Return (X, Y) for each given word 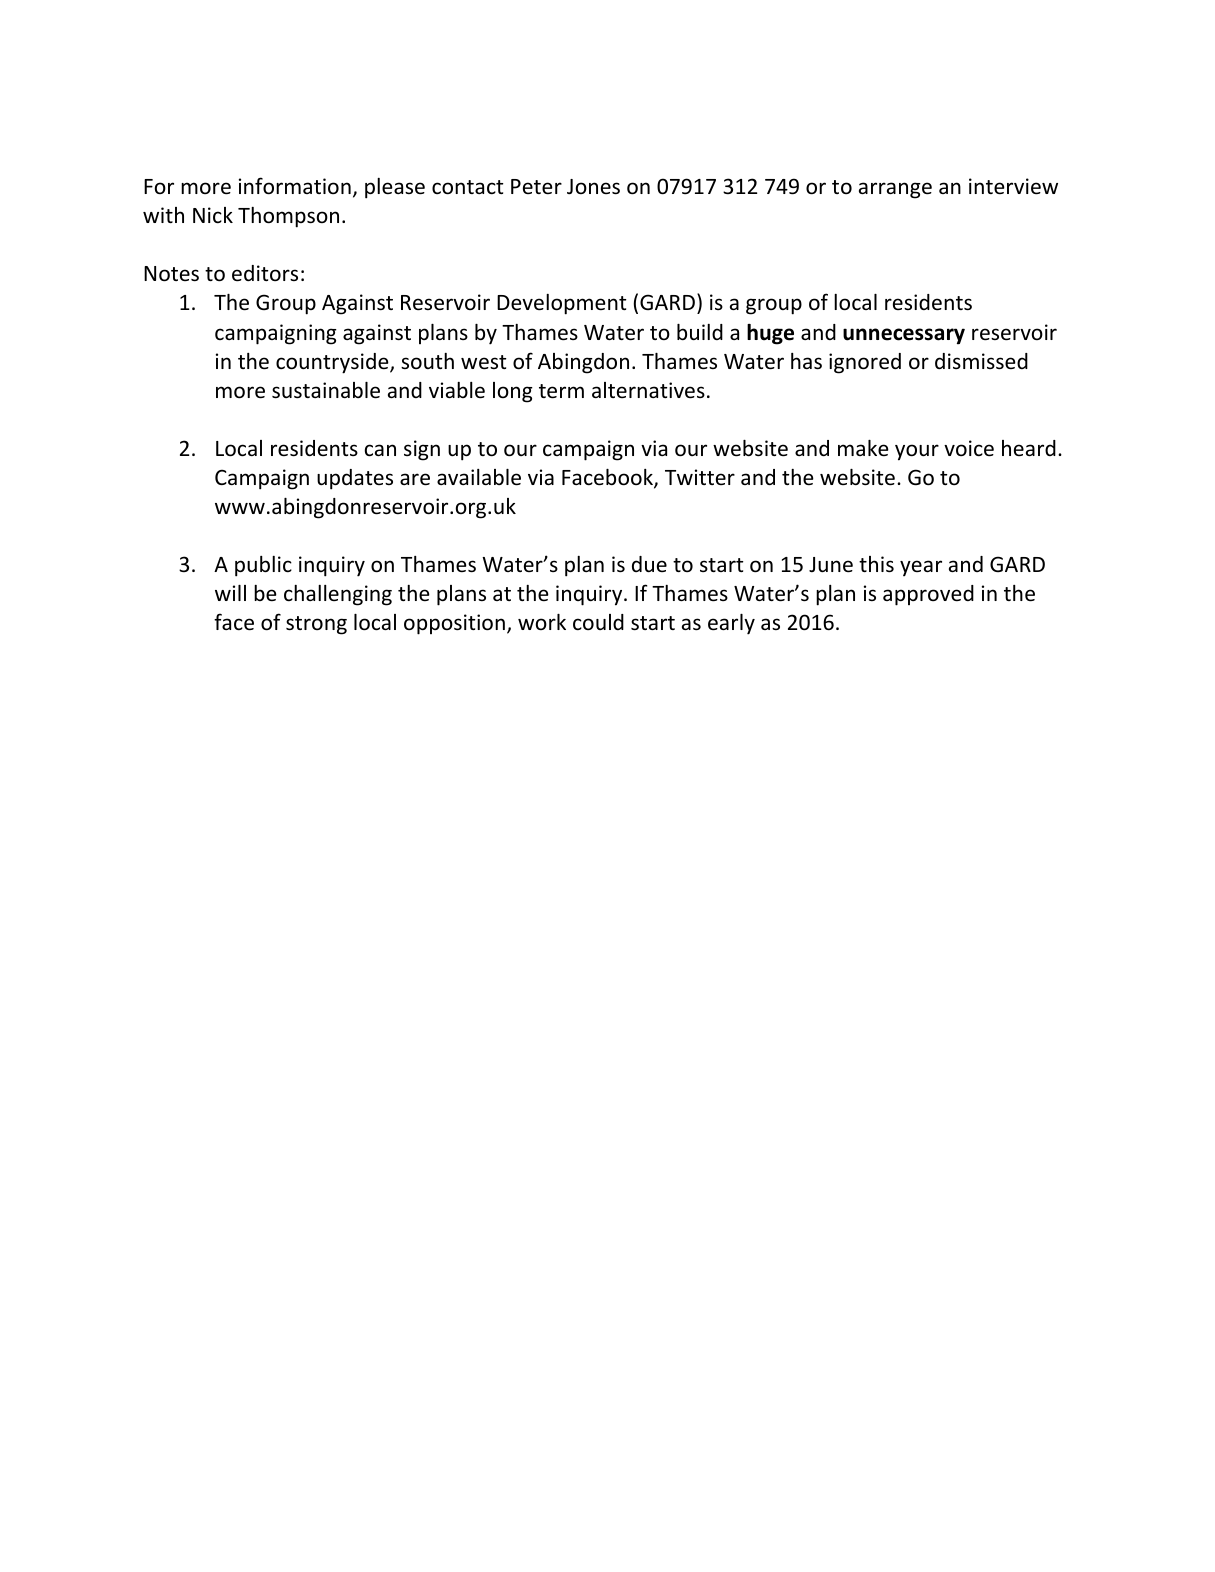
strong (316, 625)
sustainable (326, 390)
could (598, 622)
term (561, 391)
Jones (593, 187)
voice (969, 448)
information (295, 186)
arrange (895, 190)
